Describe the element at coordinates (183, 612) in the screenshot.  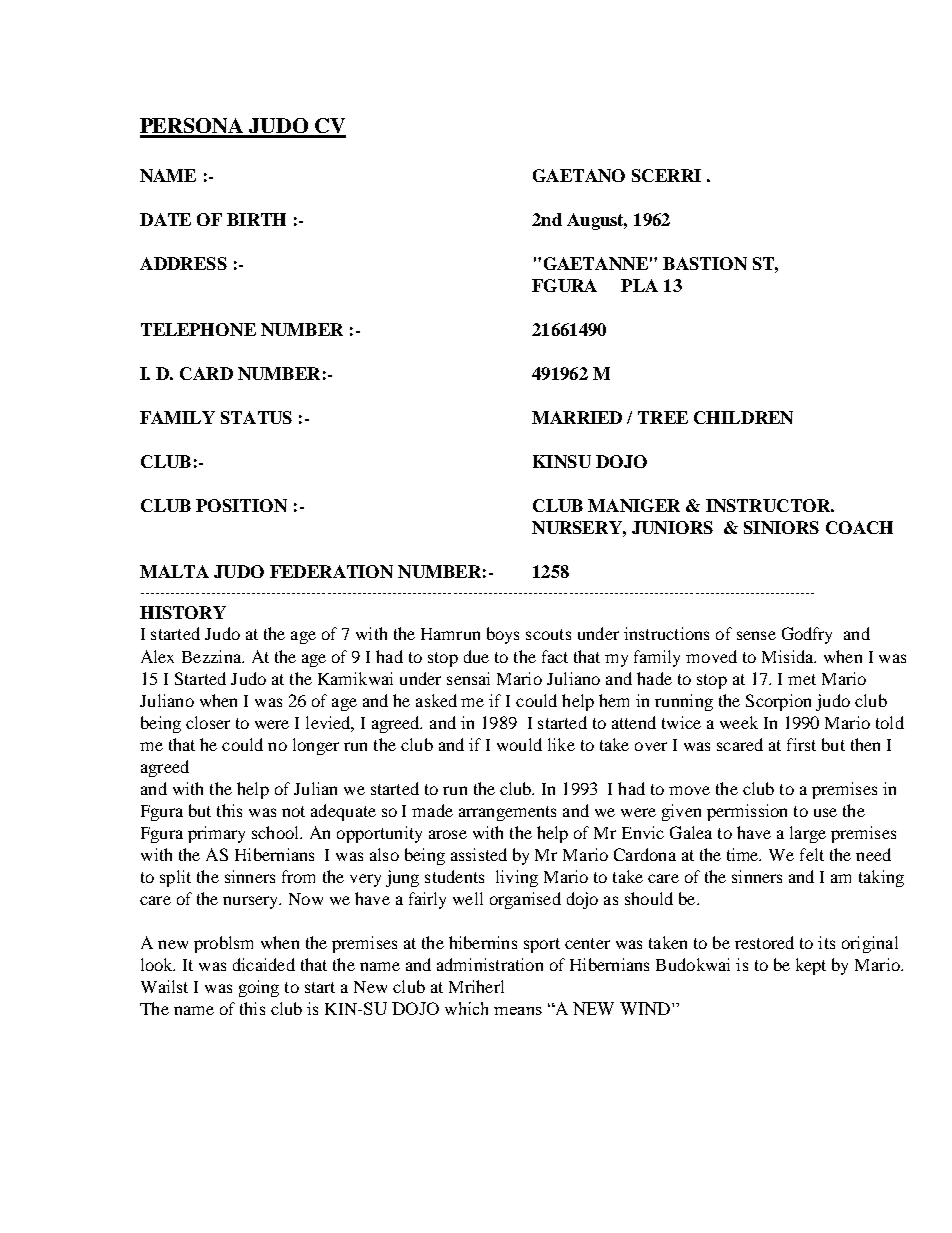
I see `HISTORY` at that location.
